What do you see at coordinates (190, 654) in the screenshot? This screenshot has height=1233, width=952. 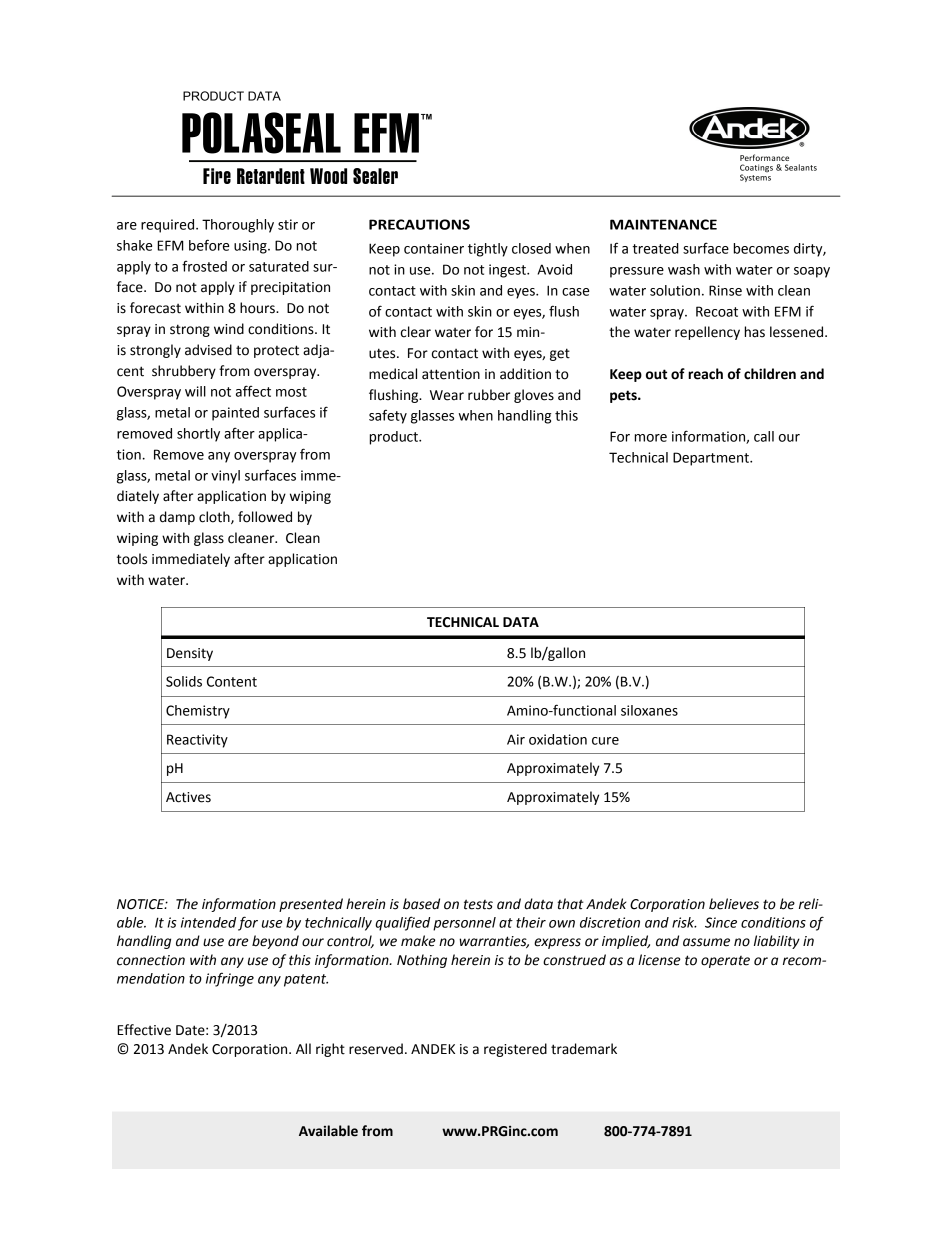 I see `Density` at bounding box center [190, 654].
